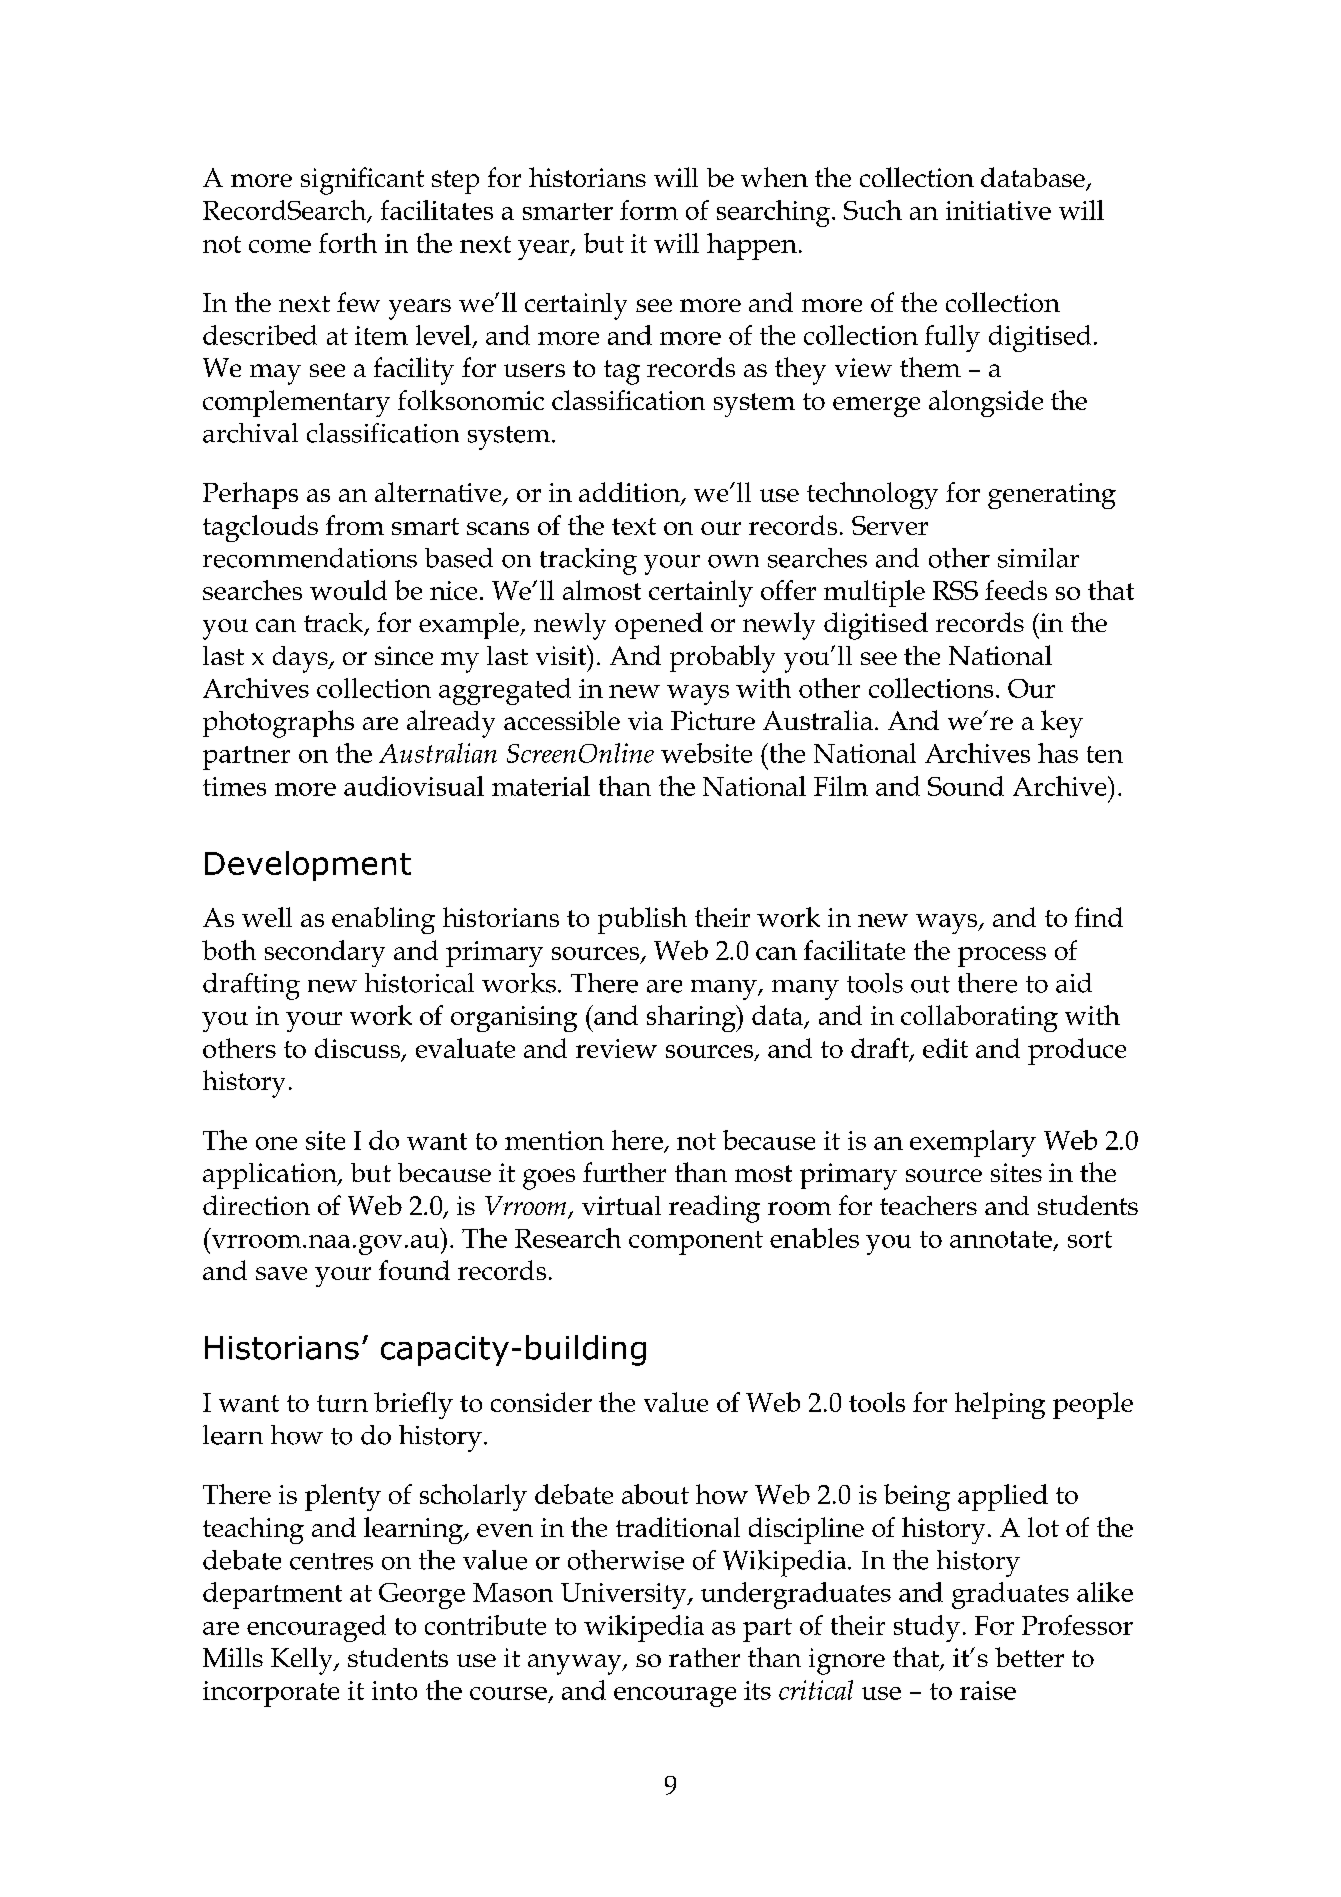 This screenshot has width=1341, height=1897. Describe the element at coordinates (325, 953) in the screenshot. I see `secondary` at that location.
